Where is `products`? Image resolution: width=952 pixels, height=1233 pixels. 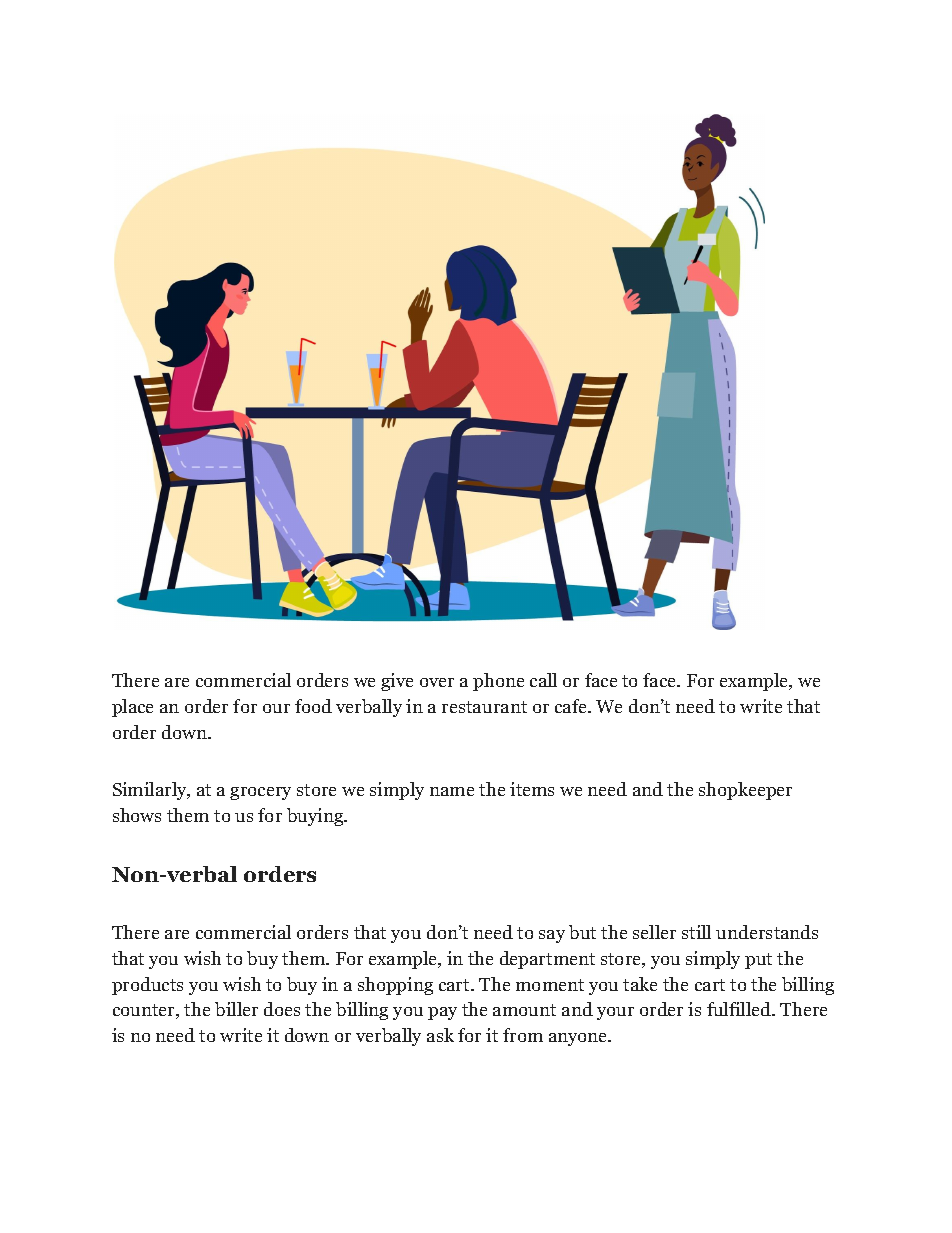
products is located at coordinates (147, 986).
